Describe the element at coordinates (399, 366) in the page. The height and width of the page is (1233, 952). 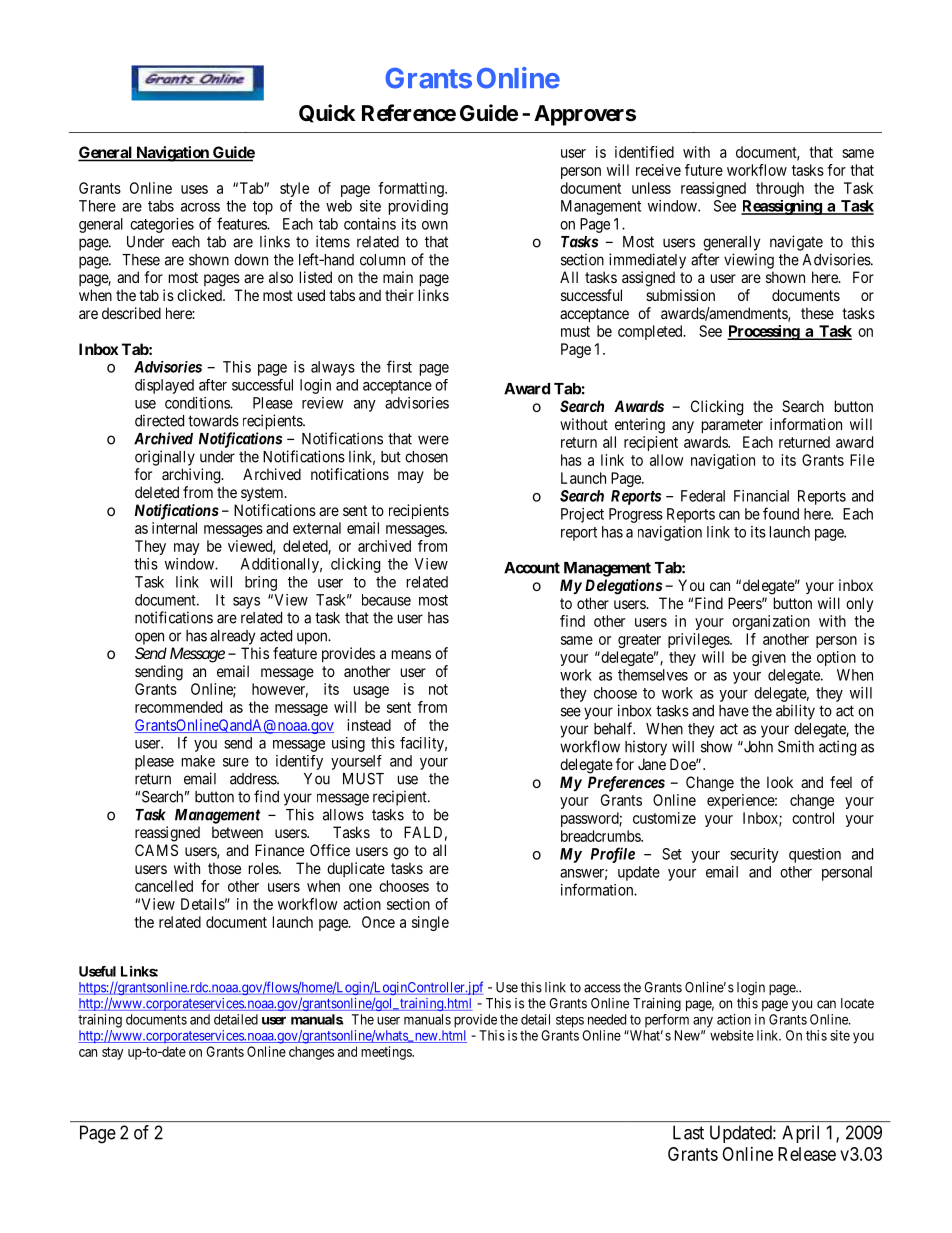
I see `first` at that location.
